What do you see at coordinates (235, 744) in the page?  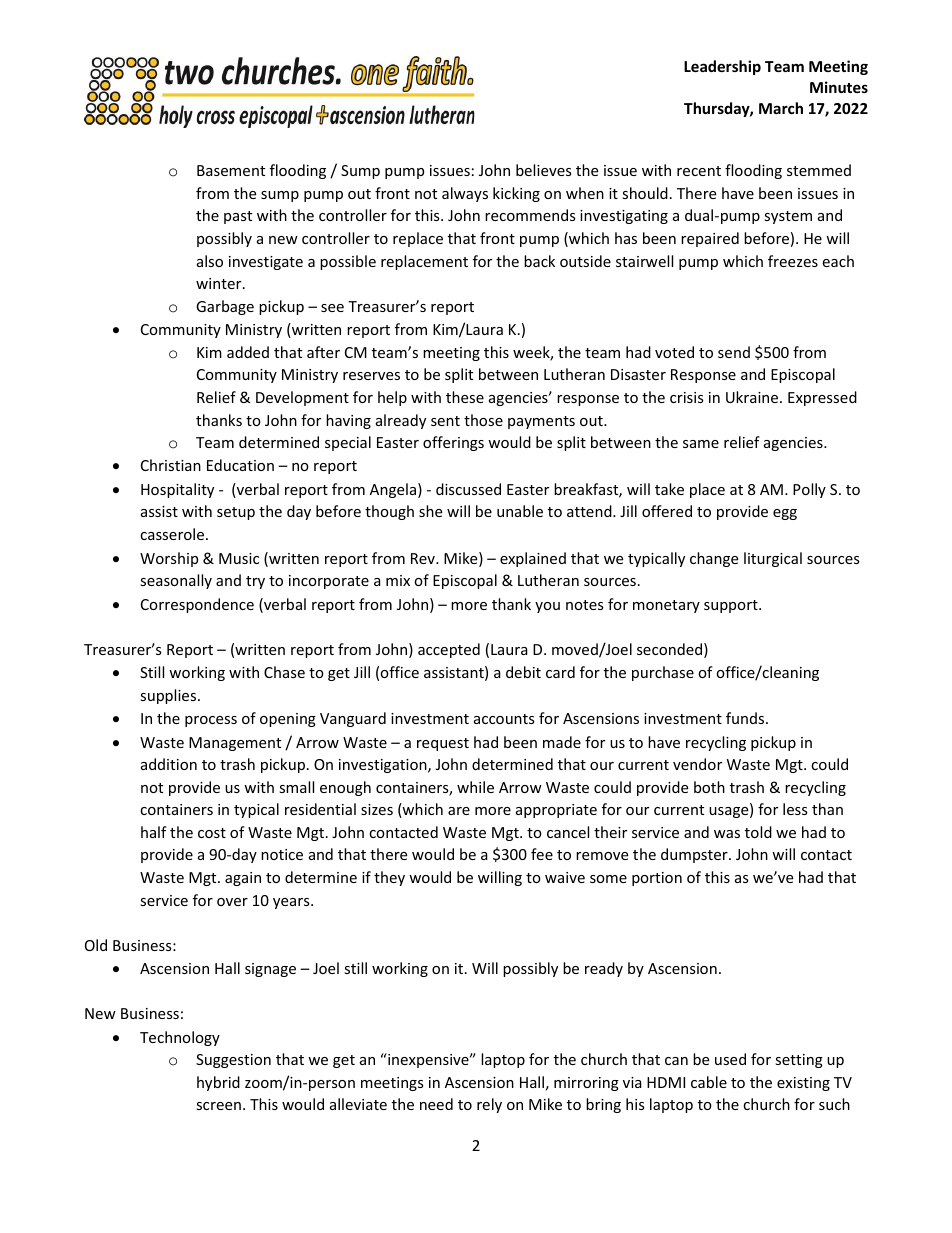 I see `Management` at bounding box center [235, 744].
